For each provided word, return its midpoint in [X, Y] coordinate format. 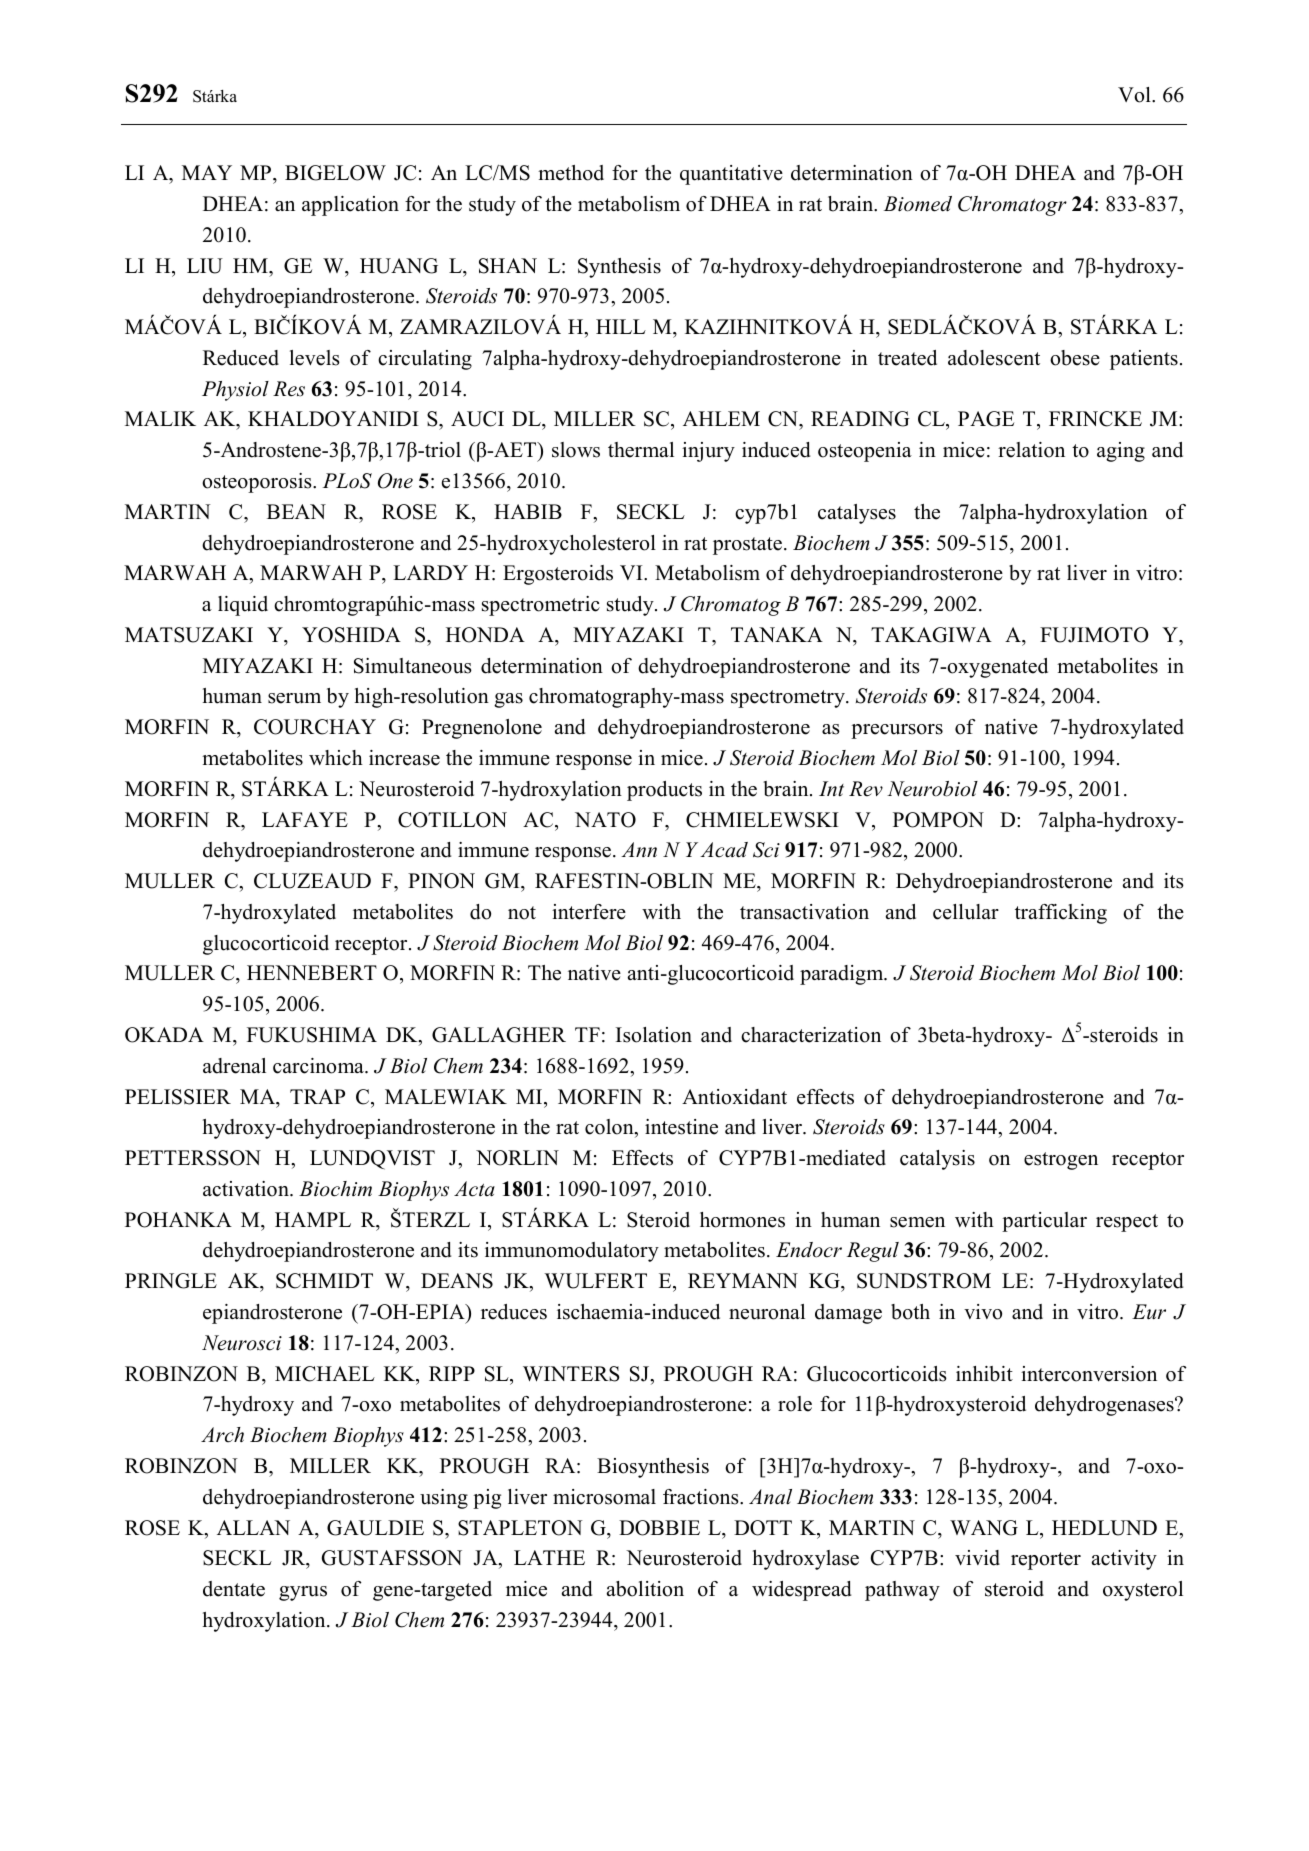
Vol [1135, 95]
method [571, 173]
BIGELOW [335, 173]
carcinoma [319, 1066]
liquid [243, 606]
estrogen [1061, 1161]
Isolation [654, 1035]
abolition [645, 1589]
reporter [1046, 1561]
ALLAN [253, 1527]
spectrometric [541, 606]
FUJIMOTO [1094, 635]
